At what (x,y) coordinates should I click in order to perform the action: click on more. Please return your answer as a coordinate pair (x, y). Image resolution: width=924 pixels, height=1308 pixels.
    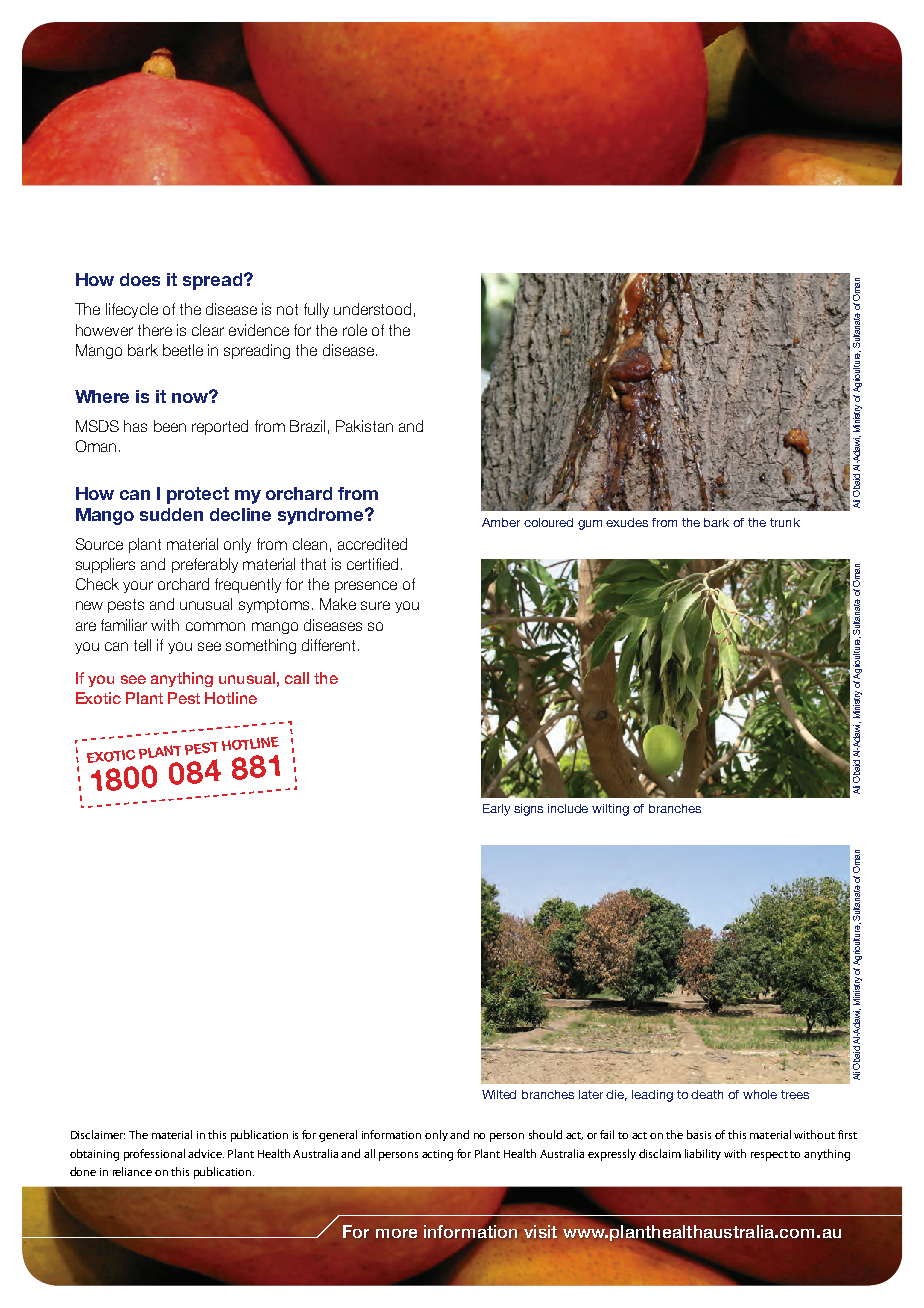
    Looking at the image, I should click on (396, 1233).
